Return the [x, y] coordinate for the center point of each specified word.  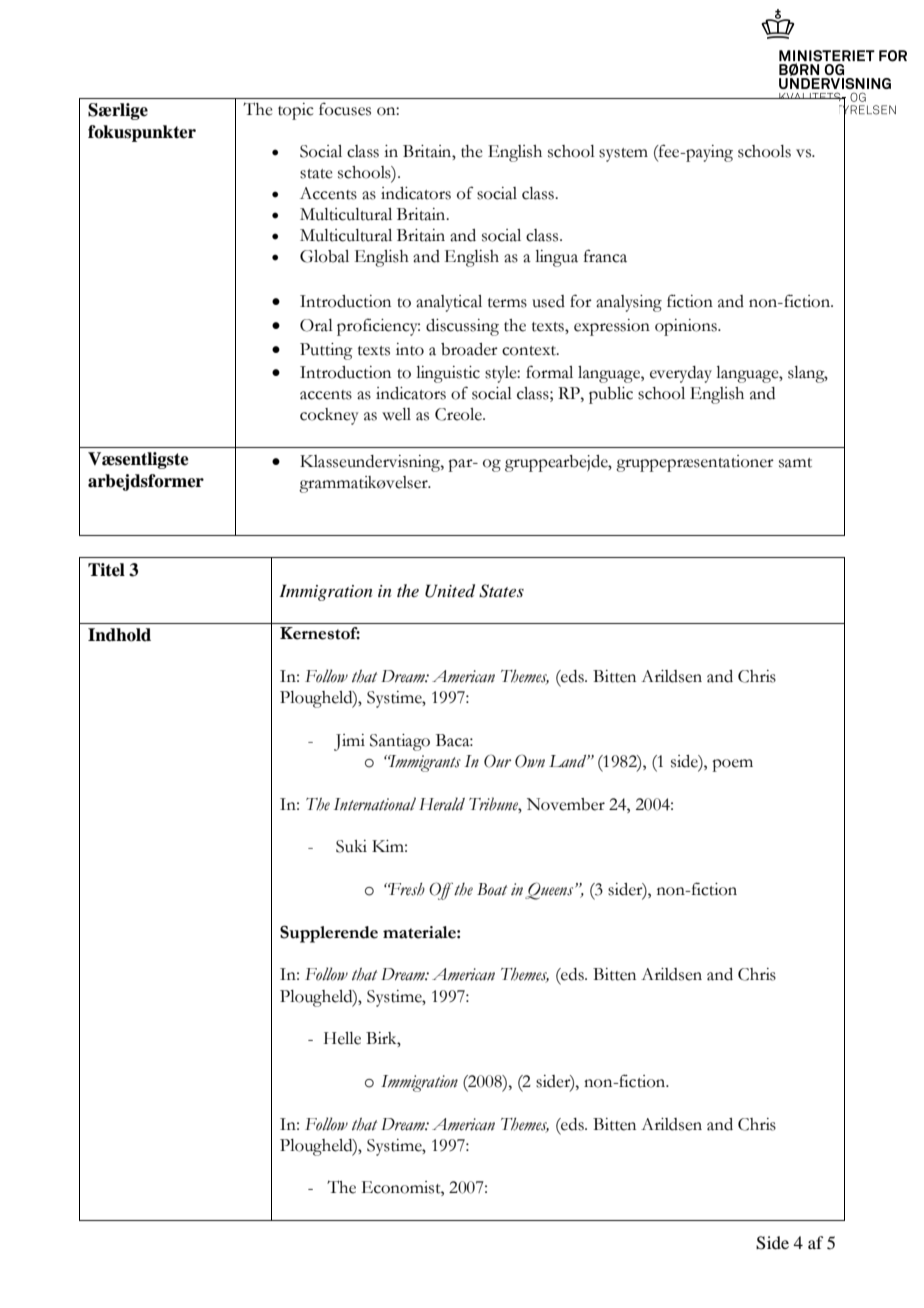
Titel [106, 570]
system [623, 155]
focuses [345, 109]
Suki [351, 846]
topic [296, 111]
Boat [492, 889]
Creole [459, 414]
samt [795, 463]
